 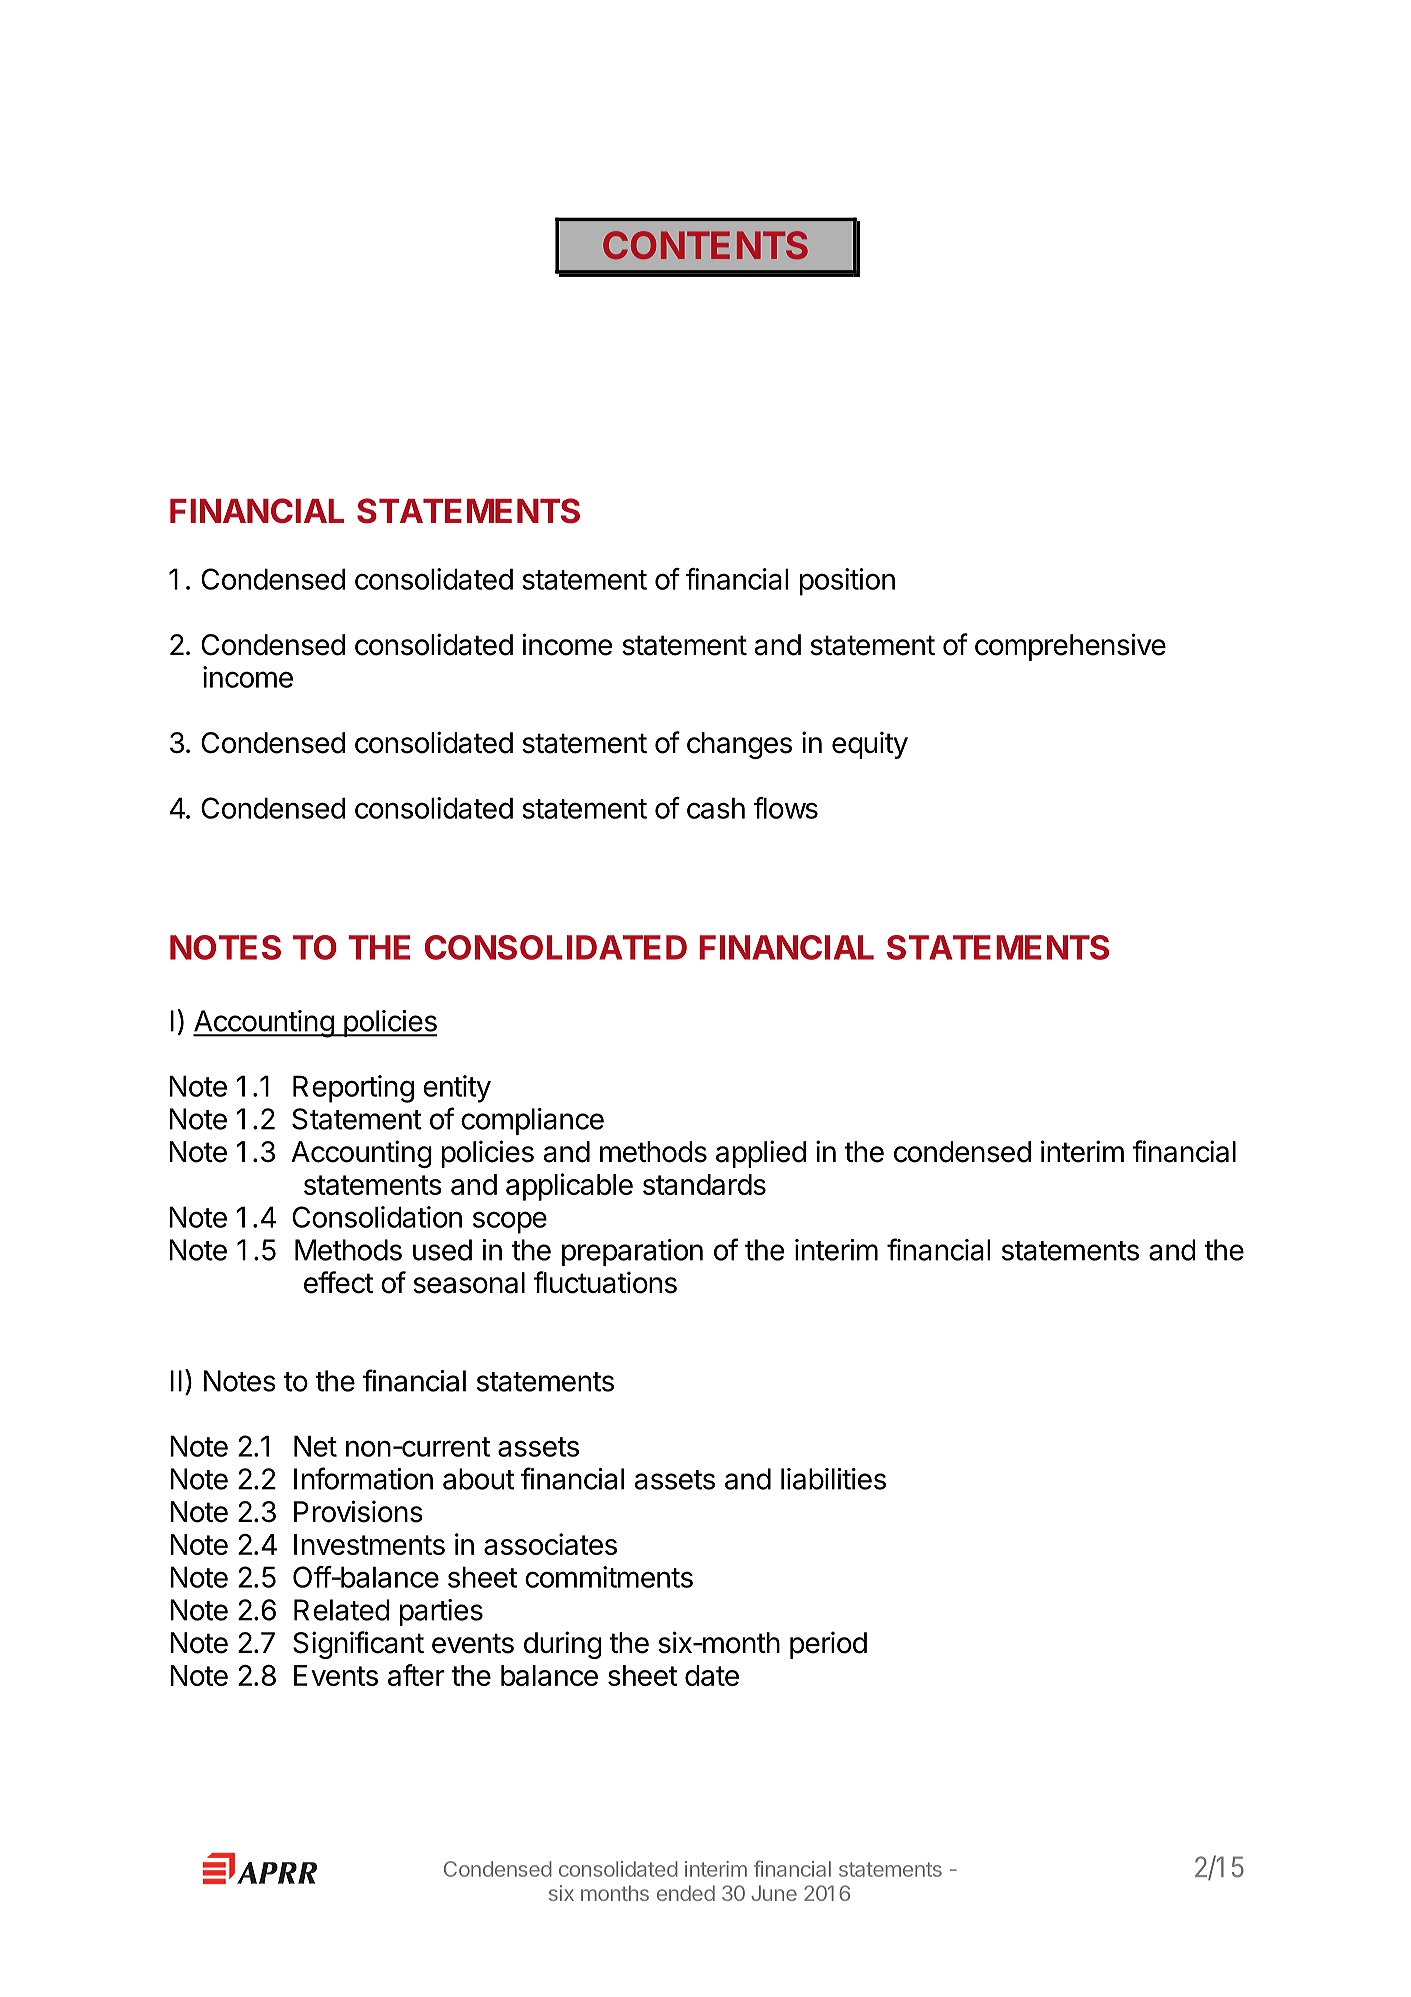 I want to click on Information, so click(x=363, y=1478).
